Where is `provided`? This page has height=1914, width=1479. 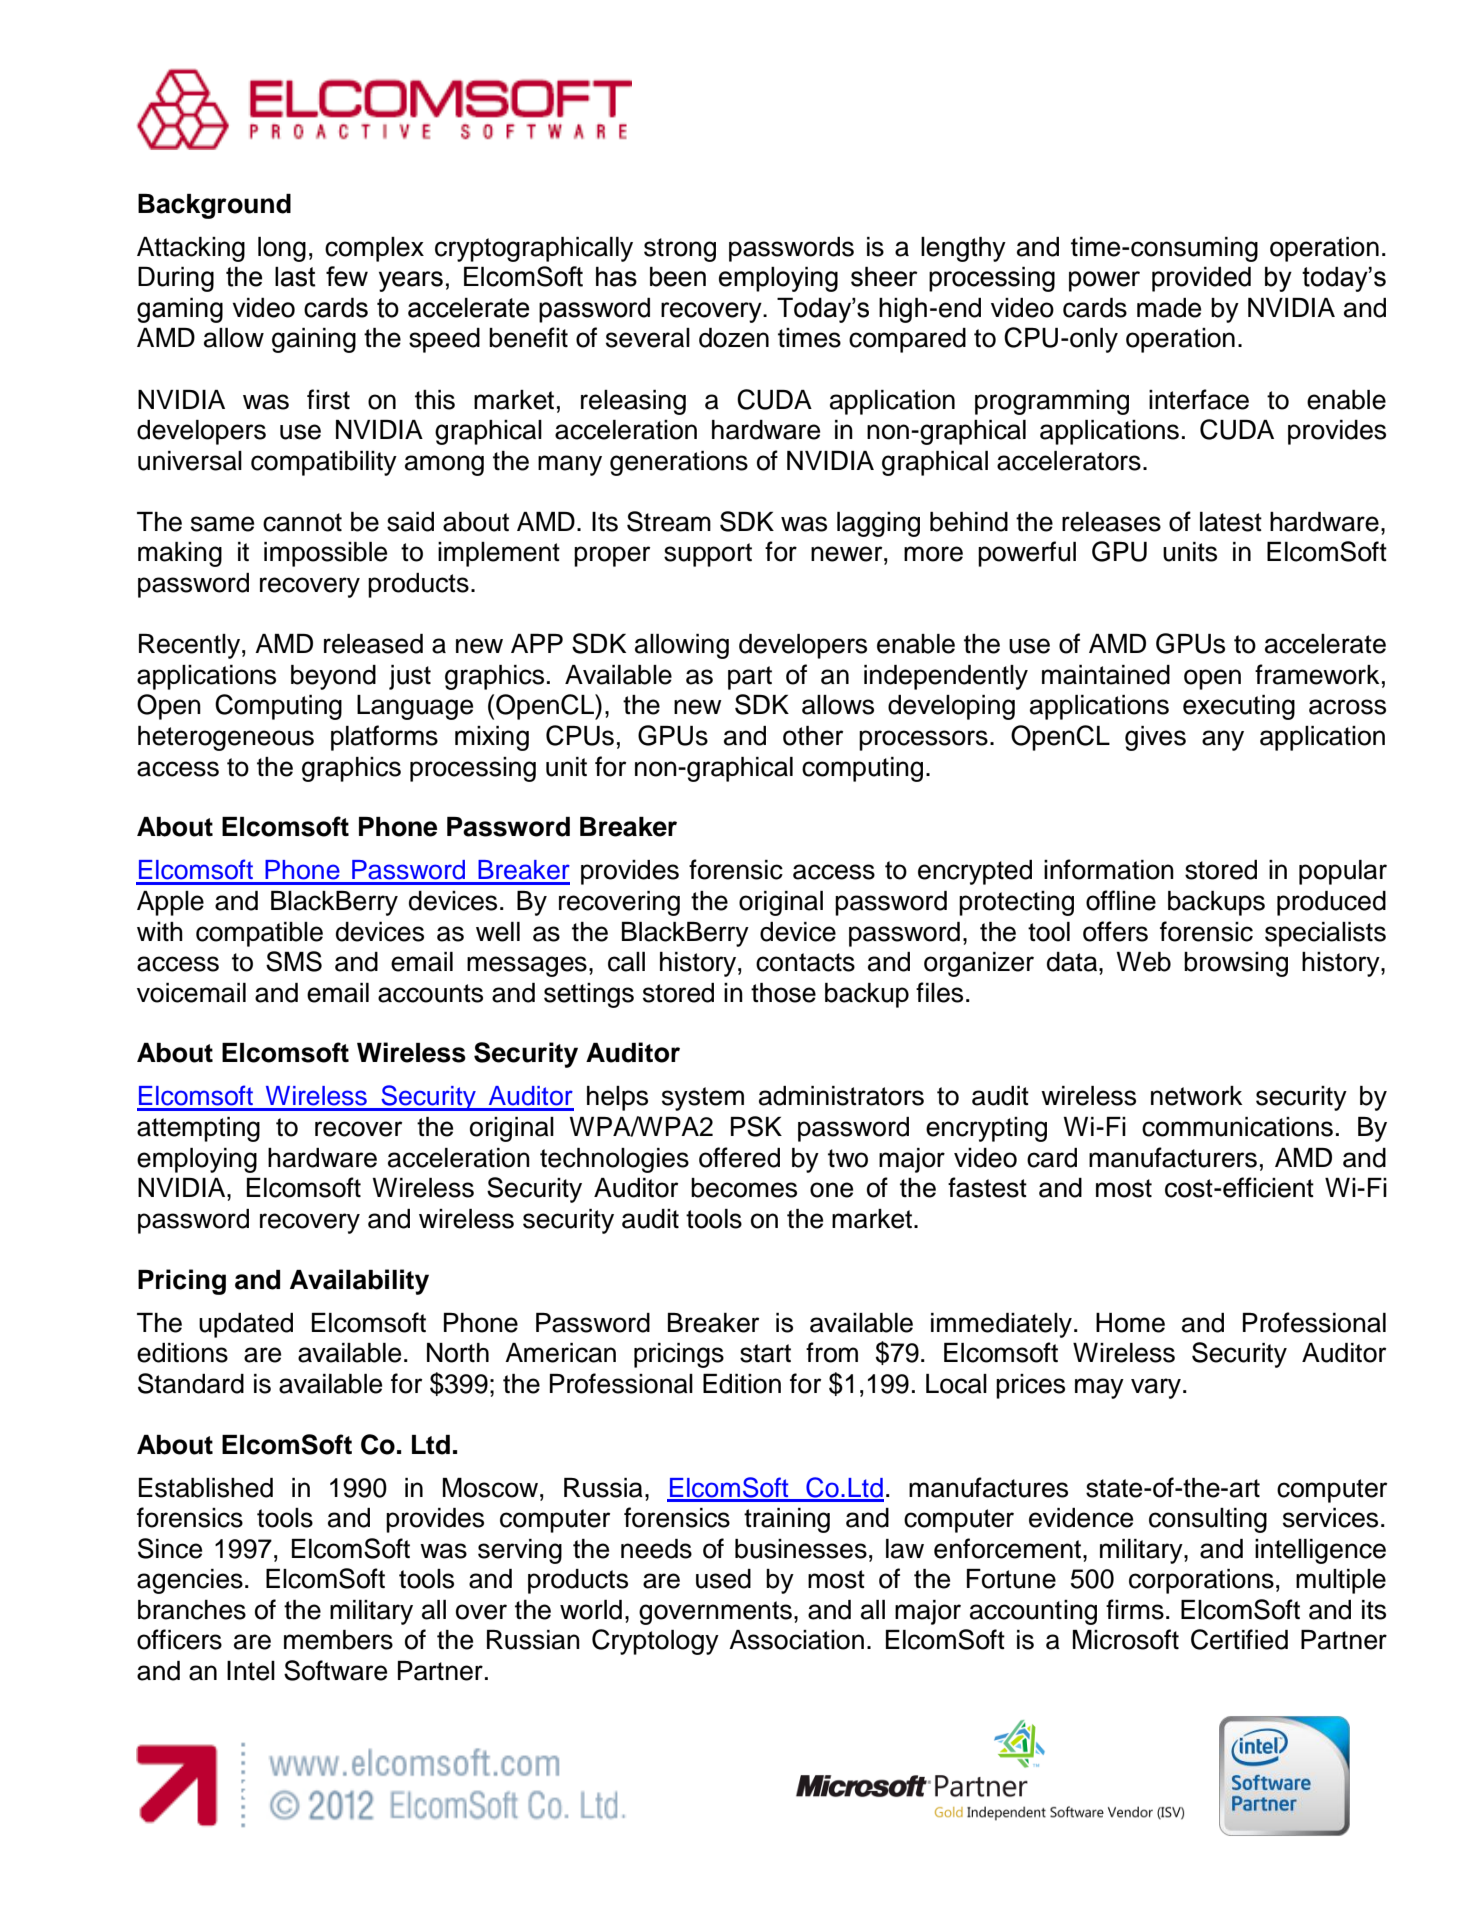
provided is located at coordinates (1201, 279).
